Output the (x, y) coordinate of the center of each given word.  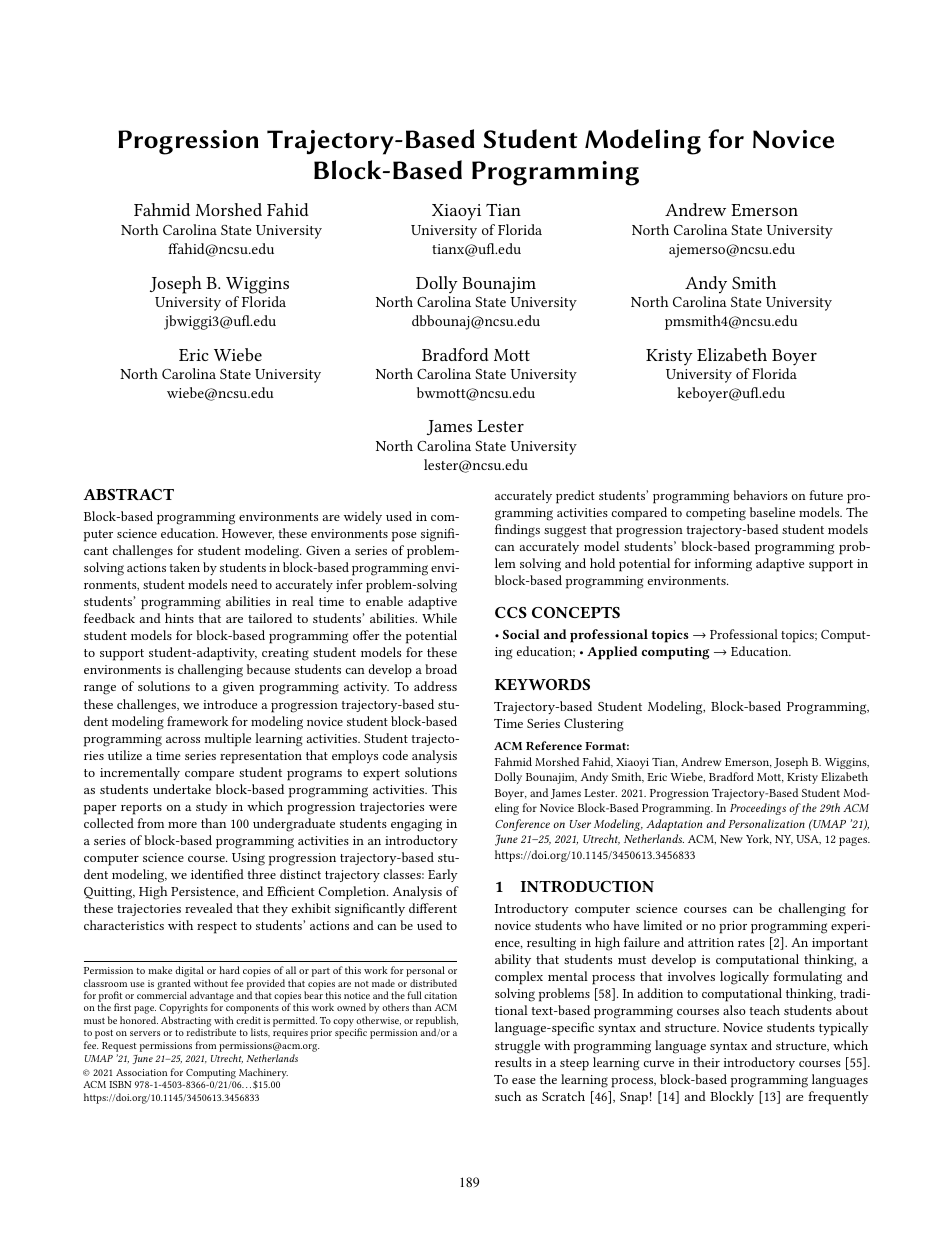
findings (517, 531)
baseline (772, 512)
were (443, 808)
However (248, 534)
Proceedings (758, 809)
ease (524, 1081)
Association (141, 1072)
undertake (182, 789)
